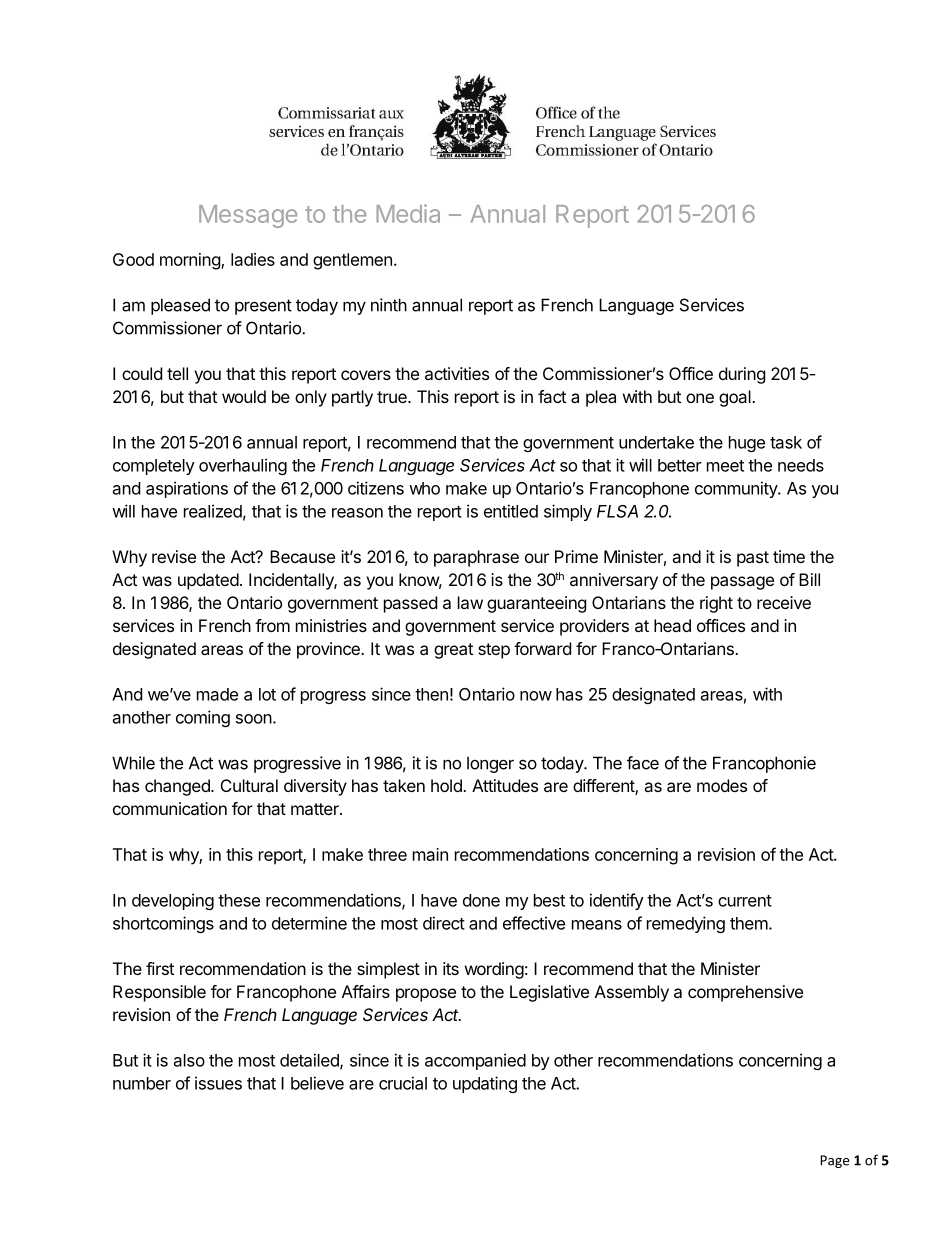 Image resolution: width=952 pixels, height=1233 pixels. I want to click on meet, so click(725, 466).
